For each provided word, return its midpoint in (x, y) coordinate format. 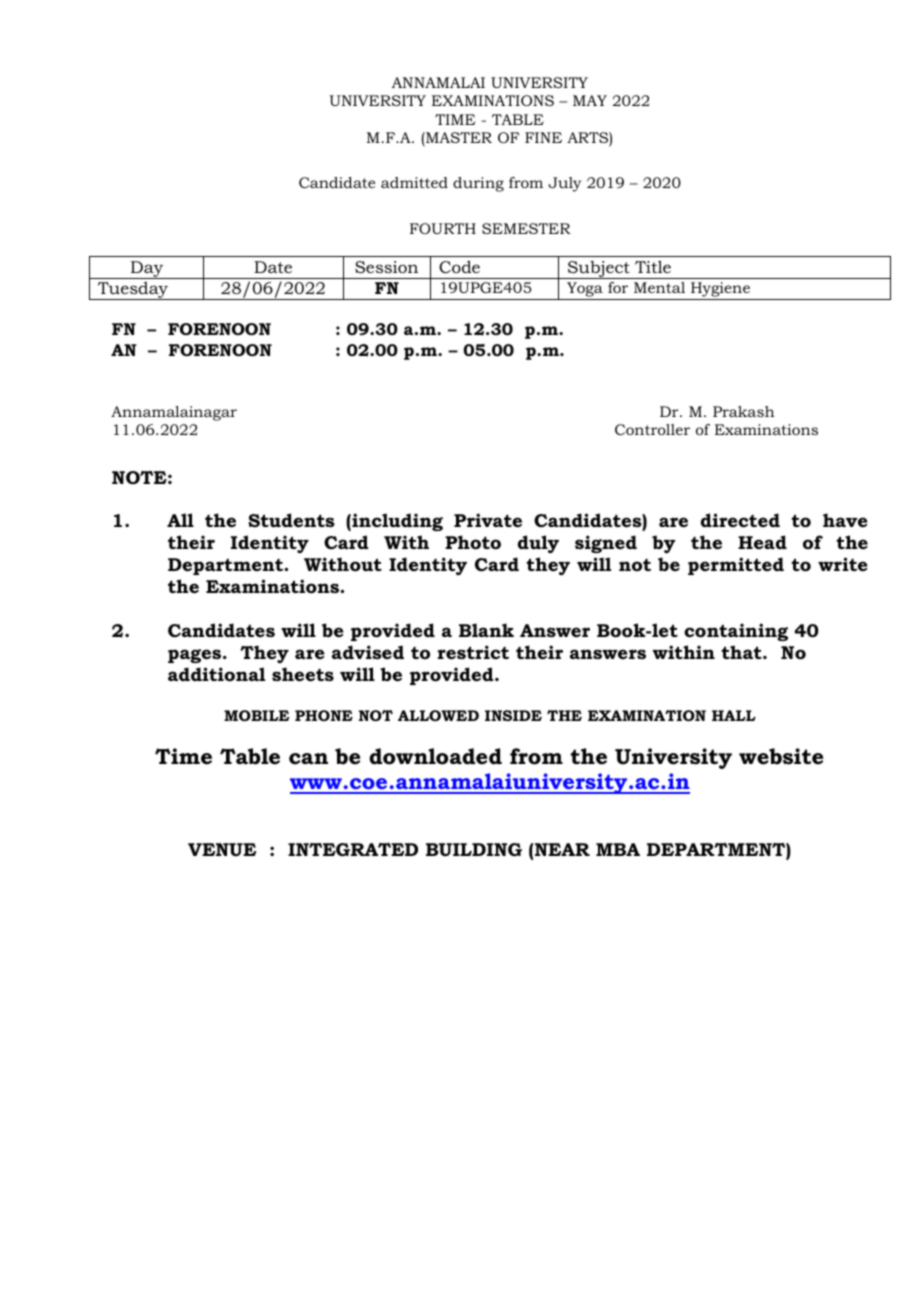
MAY (590, 100)
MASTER (458, 139)
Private (488, 520)
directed (740, 520)
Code (459, 266)
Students (291, 520)
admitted (414, 182)
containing (736, 632)
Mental (659, 287)
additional (216, 674)
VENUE (222, 849)
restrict (473, 652)
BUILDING (474, 850)
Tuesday (133, 291)
